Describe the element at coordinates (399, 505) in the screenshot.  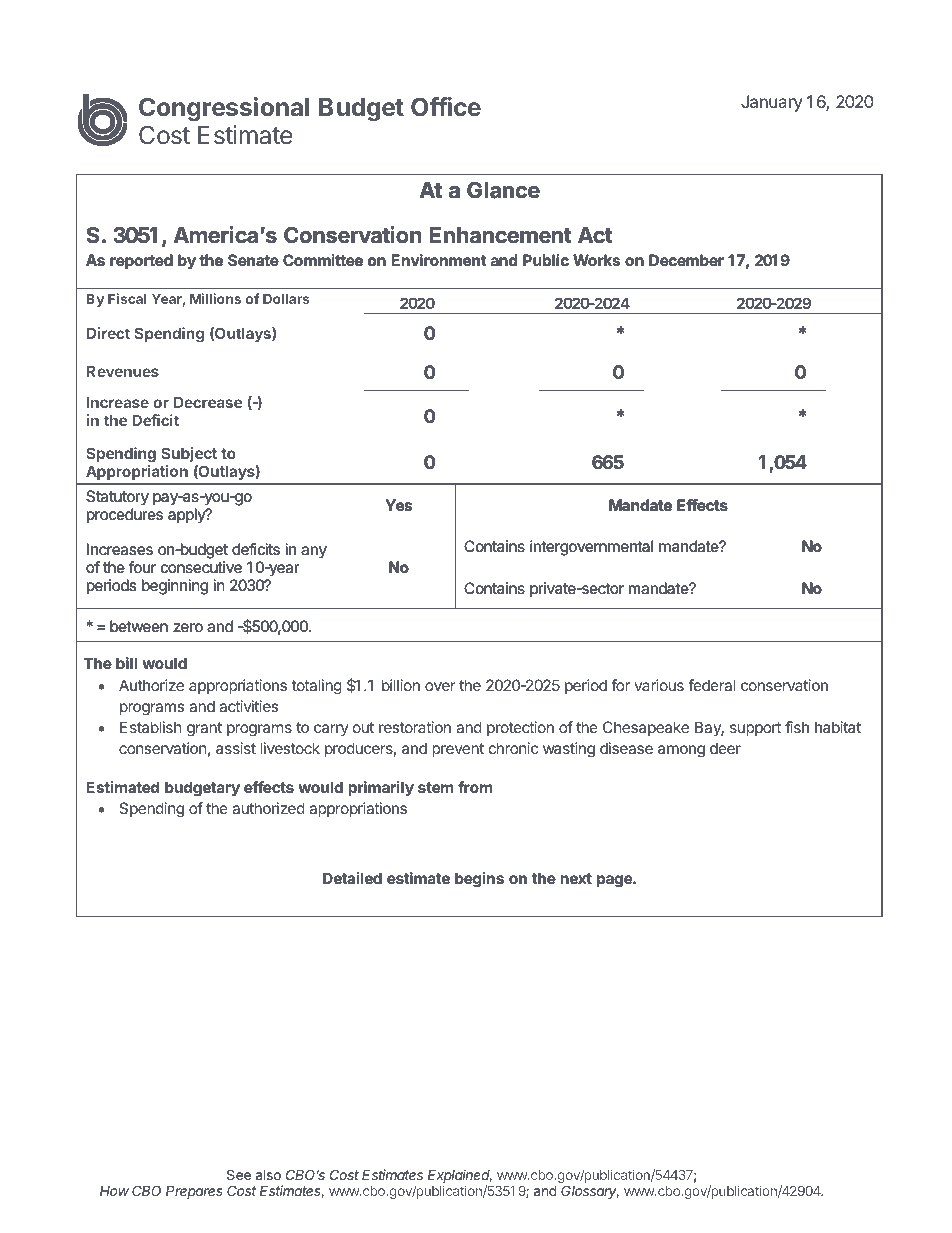
I see `Yes` at that location.
